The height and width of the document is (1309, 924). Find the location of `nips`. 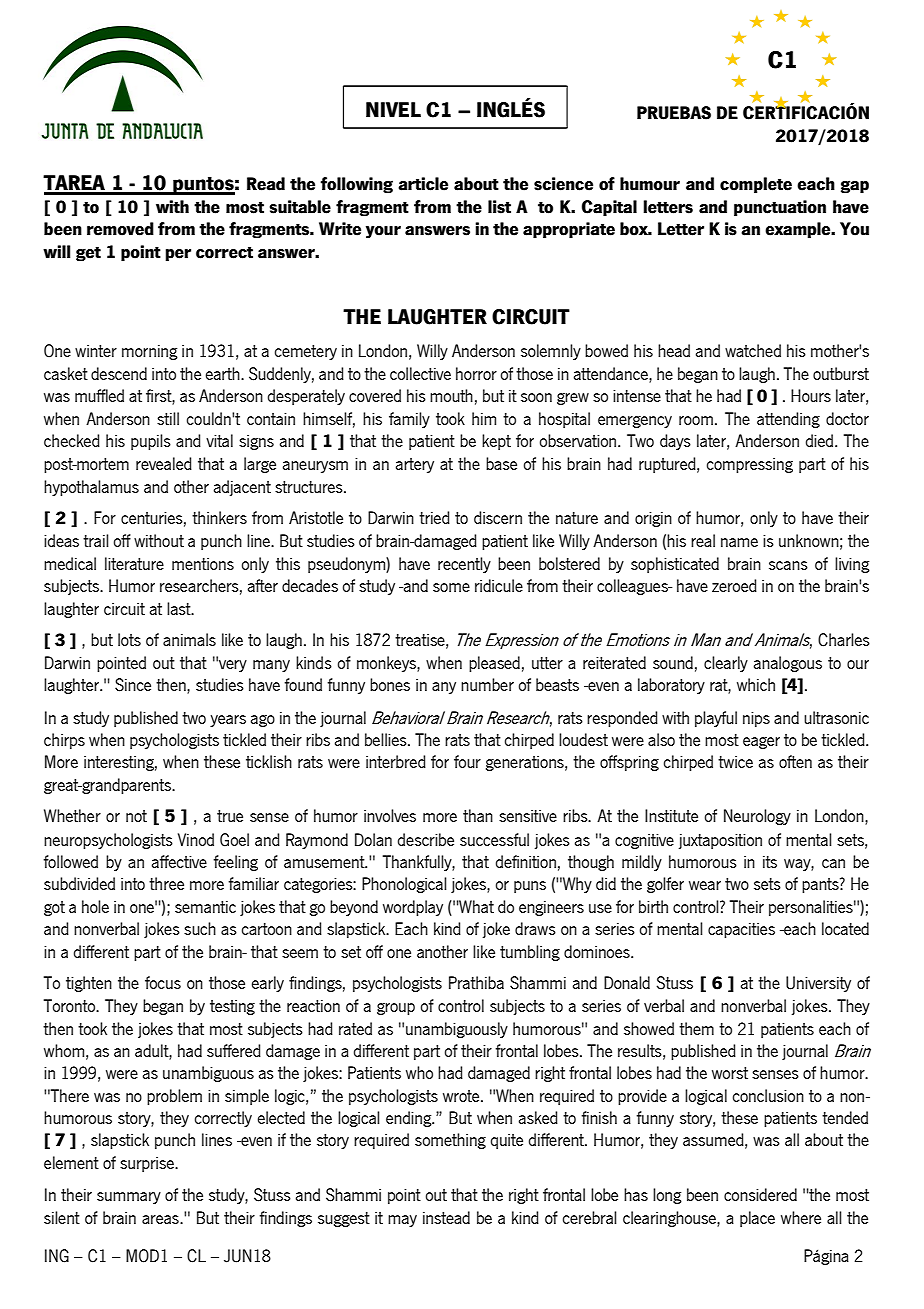

nips is located at coordinates (756, 719).
